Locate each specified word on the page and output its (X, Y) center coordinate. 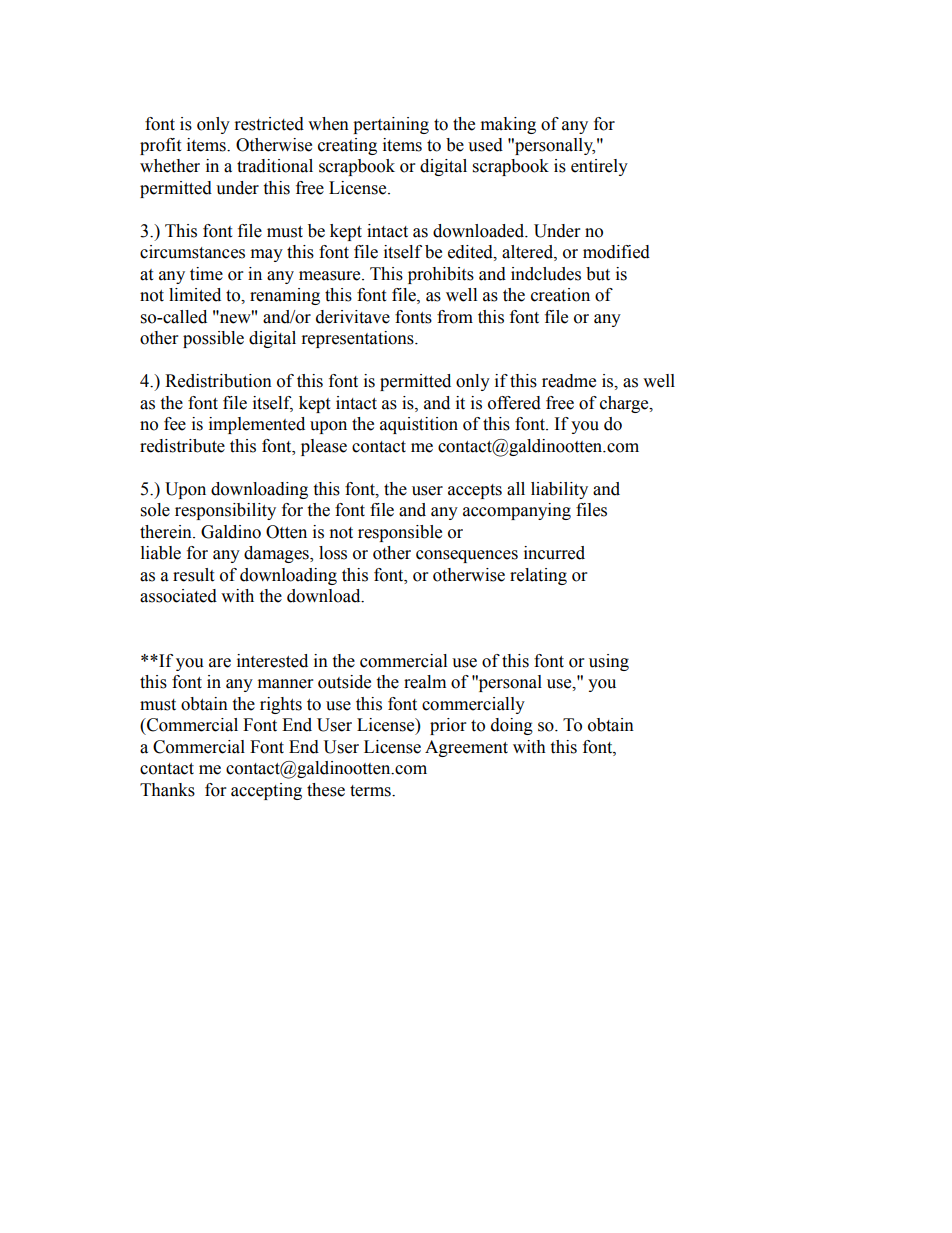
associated (178, 596)
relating (538, 576)
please (324, 447)
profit (160, 146)
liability (559, 490)
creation (560, 295)
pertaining (391, 125)
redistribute (182, 446)
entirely (599, 167)
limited (195, 295)
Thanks (167, 790)
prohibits (441, 275)
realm (425, 682)
